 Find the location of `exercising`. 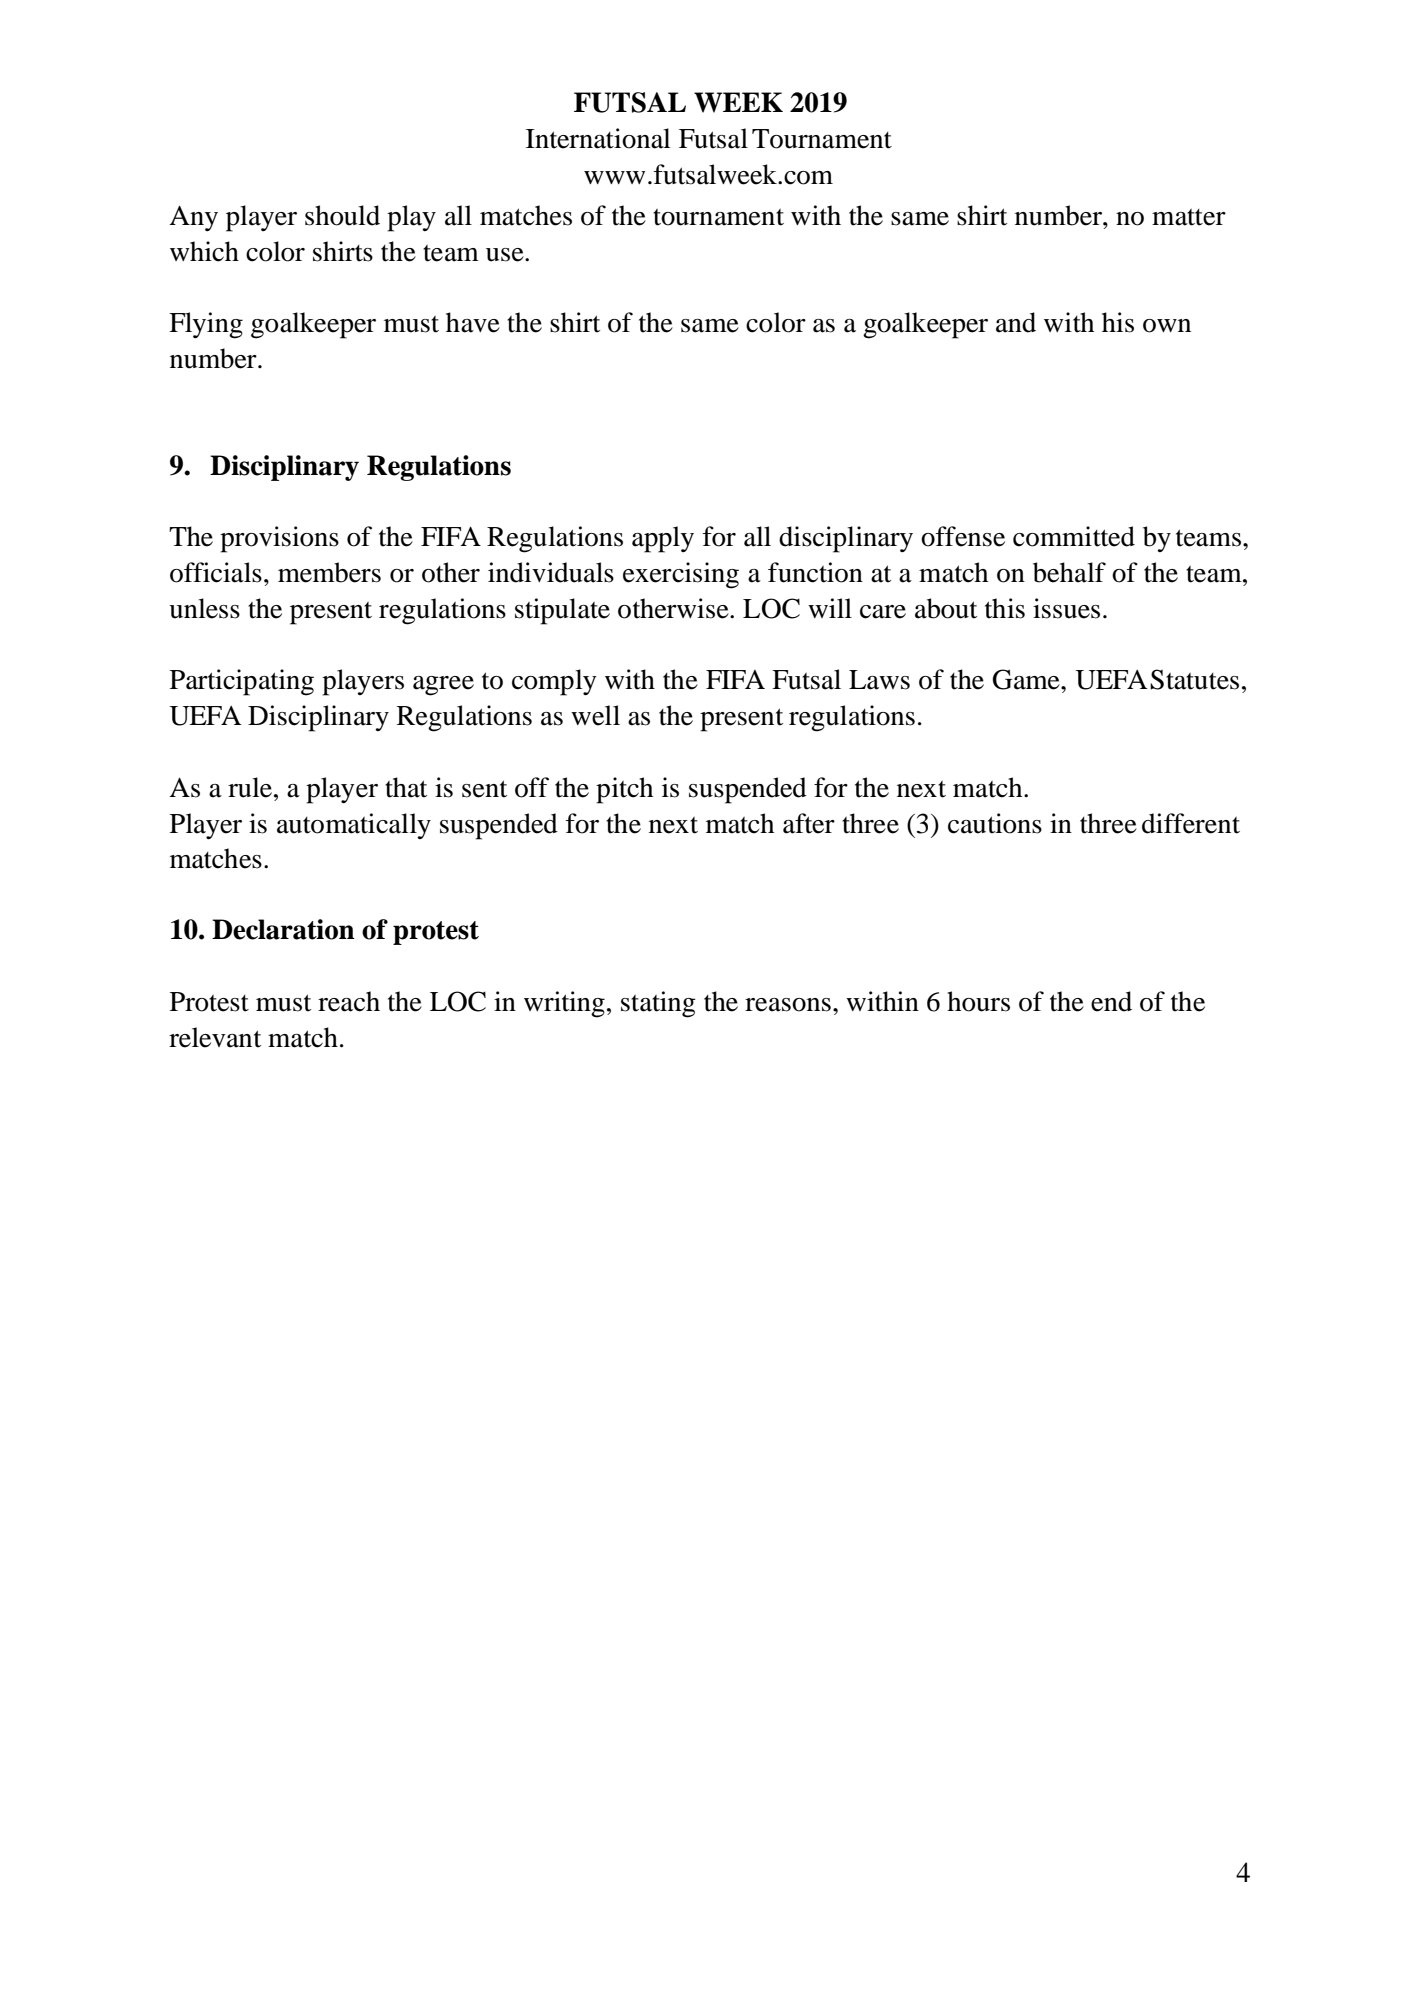

exercising is located at coordinates (681, 575).
